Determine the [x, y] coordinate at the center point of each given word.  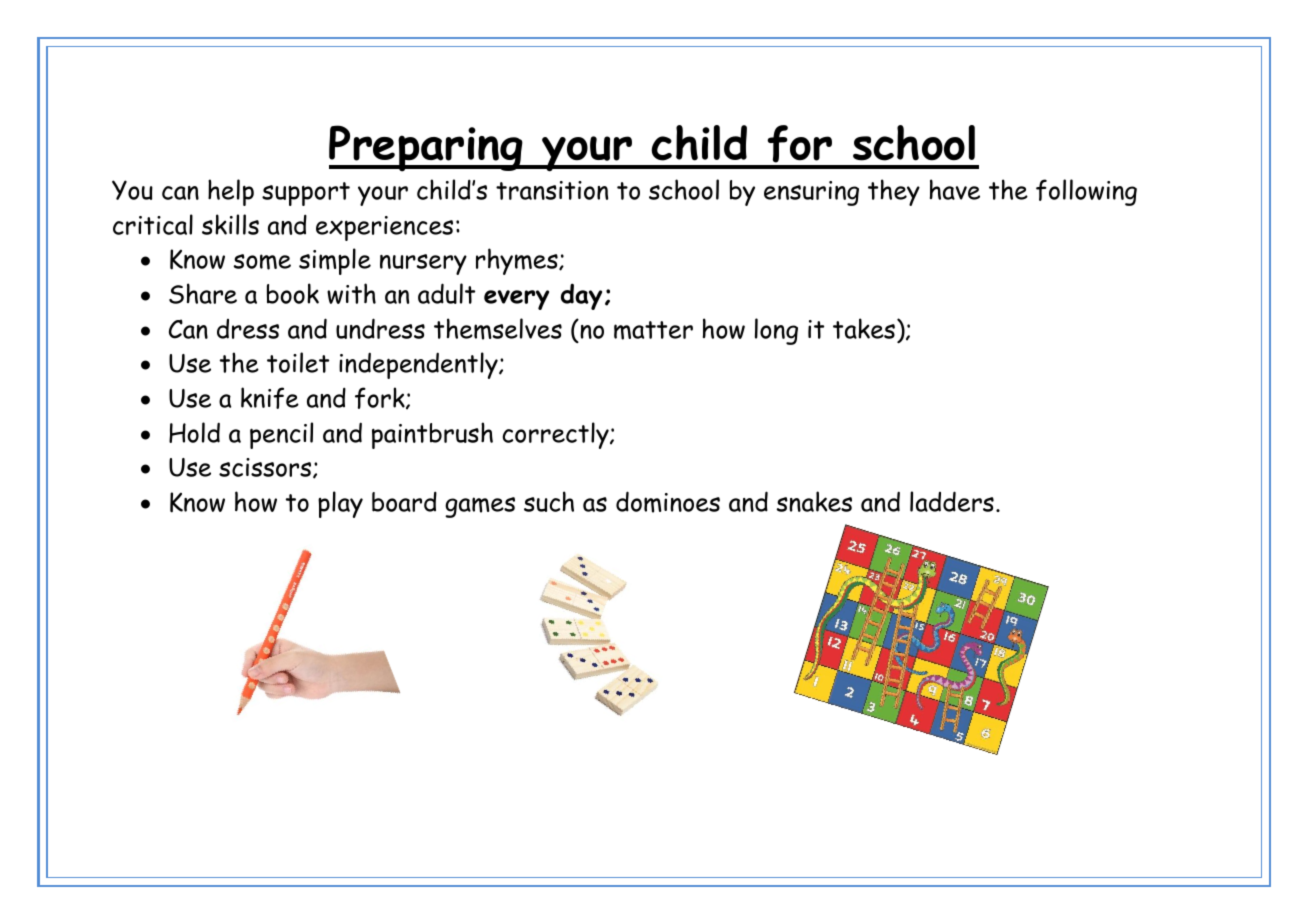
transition [552, 190]
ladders [952, 501]
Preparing [427, 148]
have [955, 189]
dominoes [668, 502]
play [340, 504]
